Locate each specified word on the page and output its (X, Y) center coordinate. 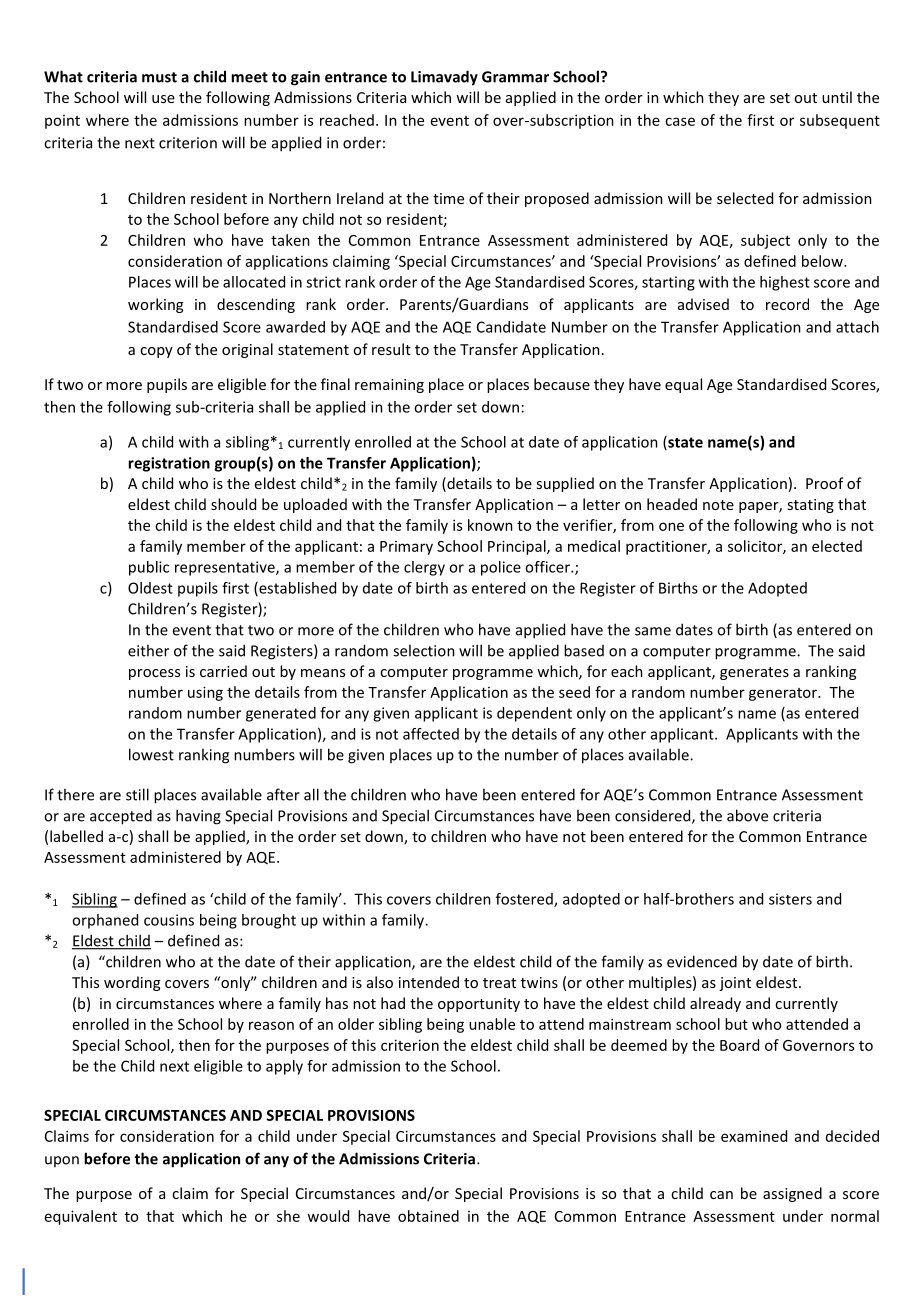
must (159, 77)
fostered (525, 900)
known (490, 525)
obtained (428, 1216)
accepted (121, 817)
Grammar (515, 77)
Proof (825, 483)
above (747, 815)
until (837, 97)
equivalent (81, 1217)
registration (169, 464)
